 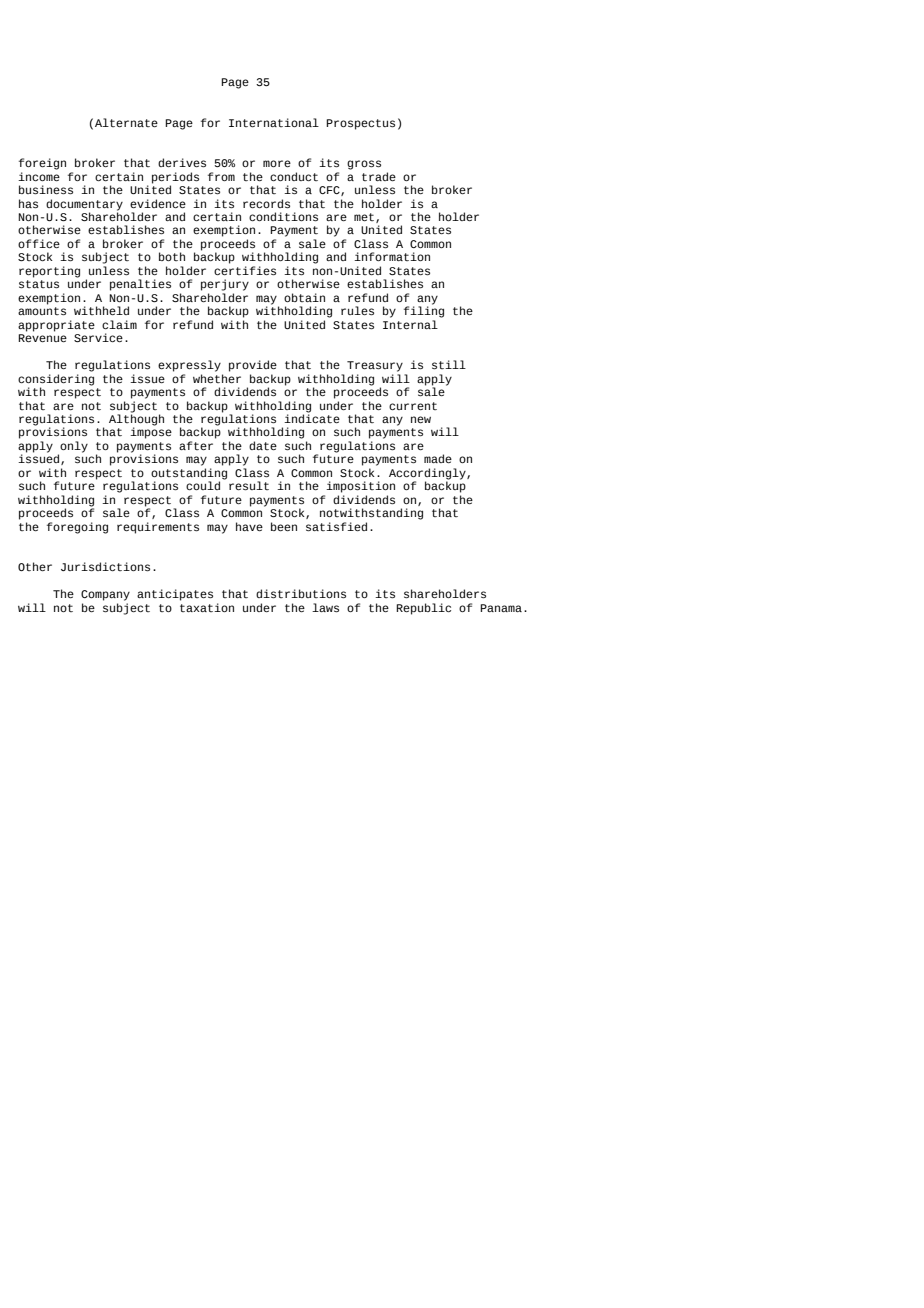 What do you see at coordinates (126, 122) in the screenshot?
I see `Alternate` at bounding box center [126, 122].
